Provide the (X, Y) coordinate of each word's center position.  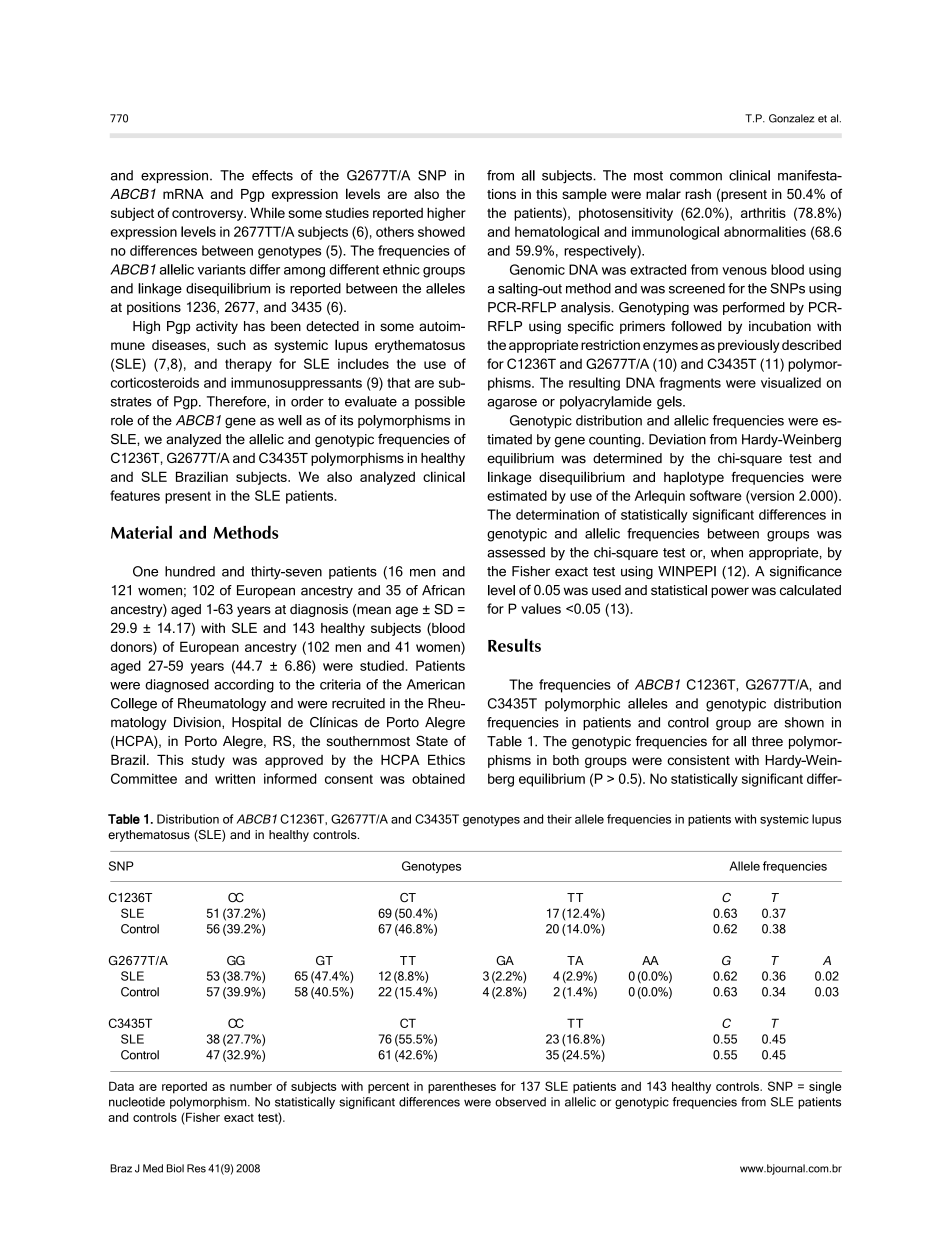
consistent (698, 760)
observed (520, 1102)
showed (441, 231)
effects (272, 175)
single (825, 1088)
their (559, 819)
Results (514, 645)
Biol (175, 1168)
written (235, 778)
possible (440, 402)
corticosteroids (155, 382)
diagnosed (177, 686)
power (730, 592)
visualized (791, 382)
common (696, 177)
